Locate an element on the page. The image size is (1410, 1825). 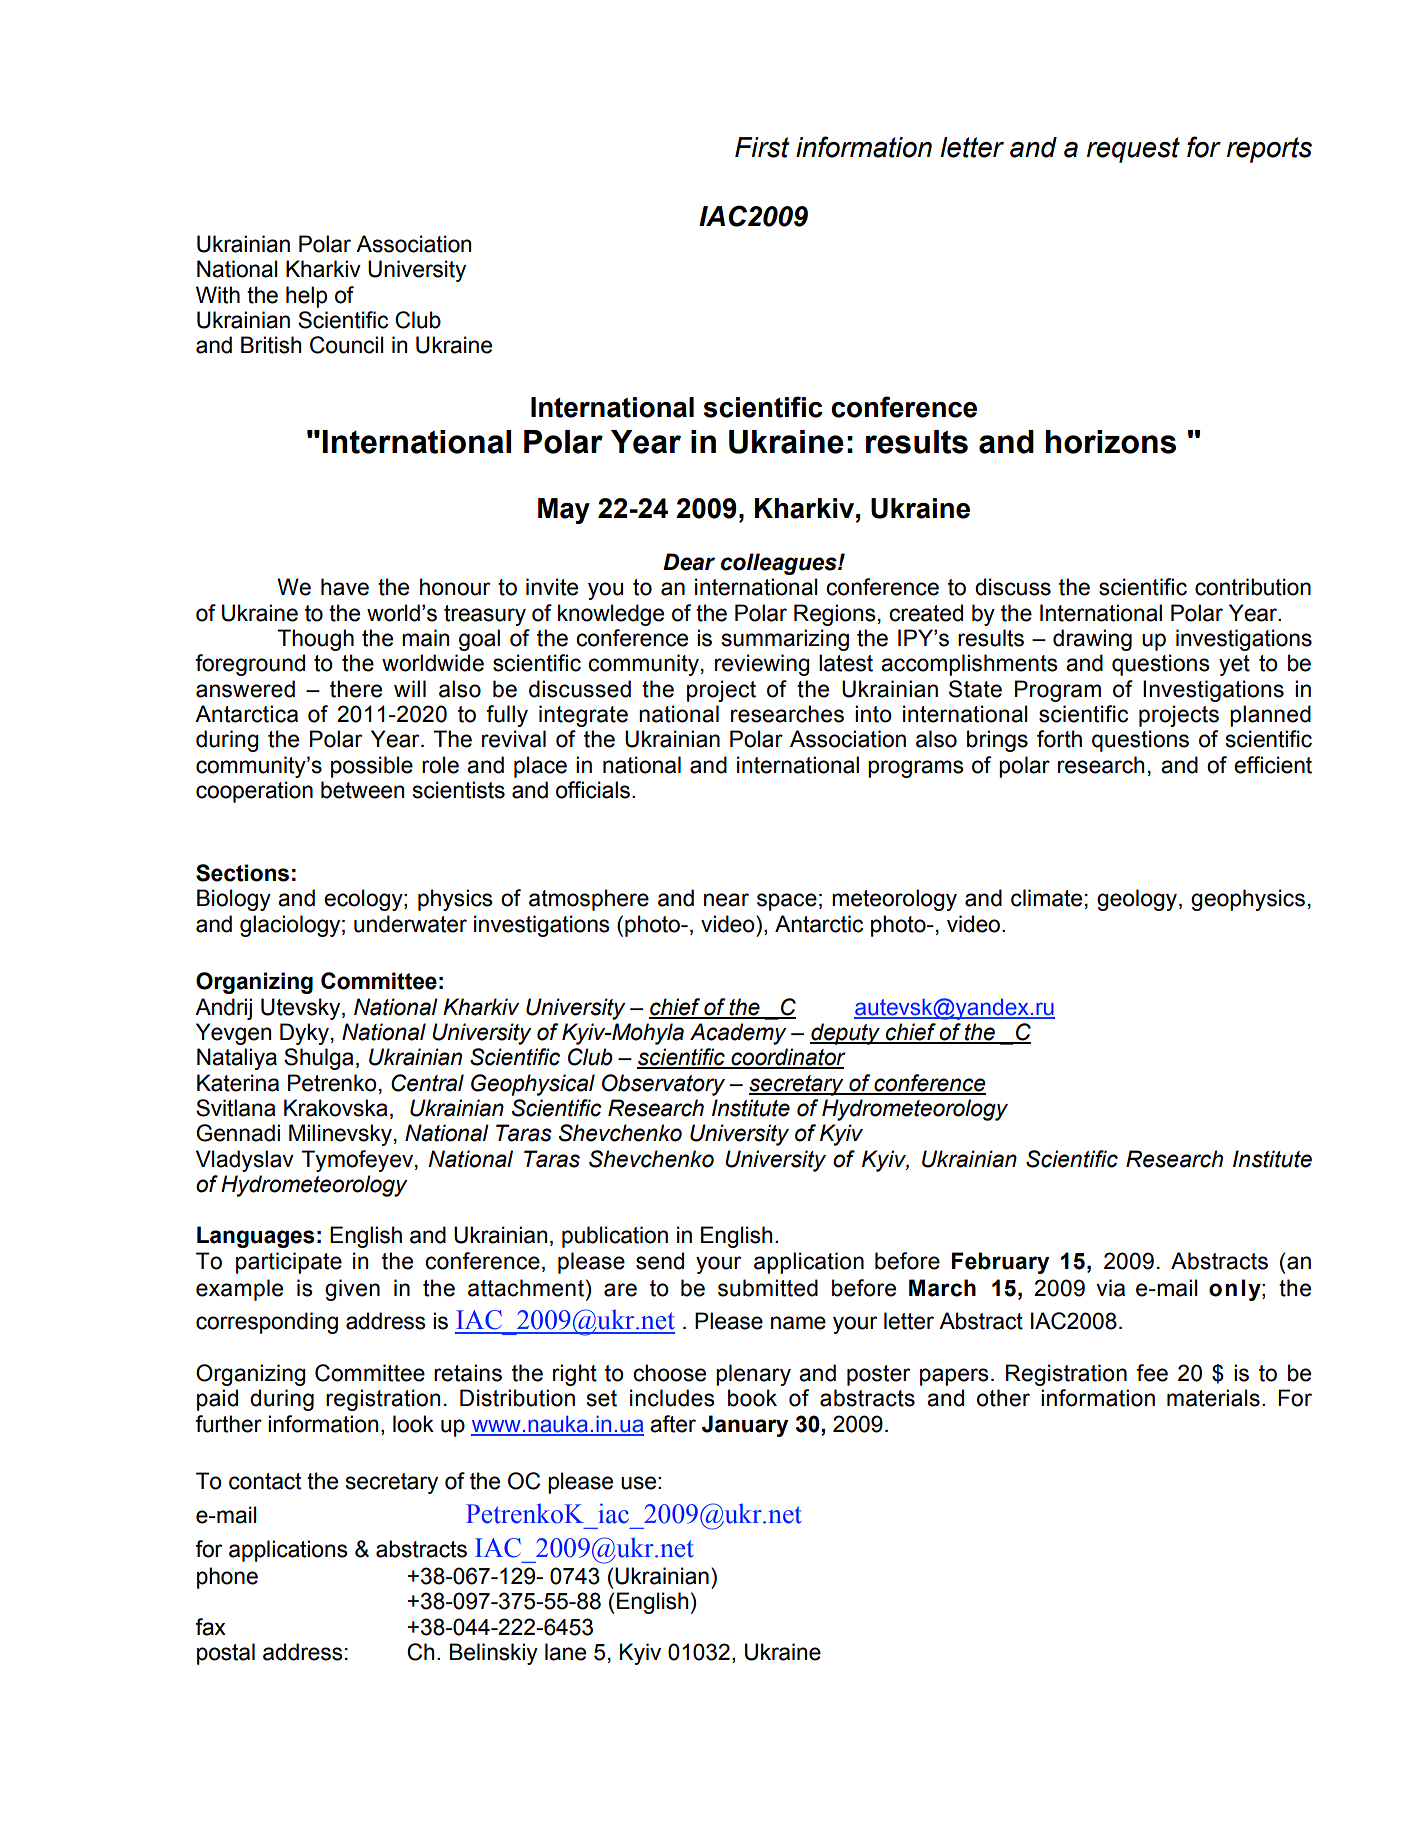
lane is located at coordinates (565, 1652).
